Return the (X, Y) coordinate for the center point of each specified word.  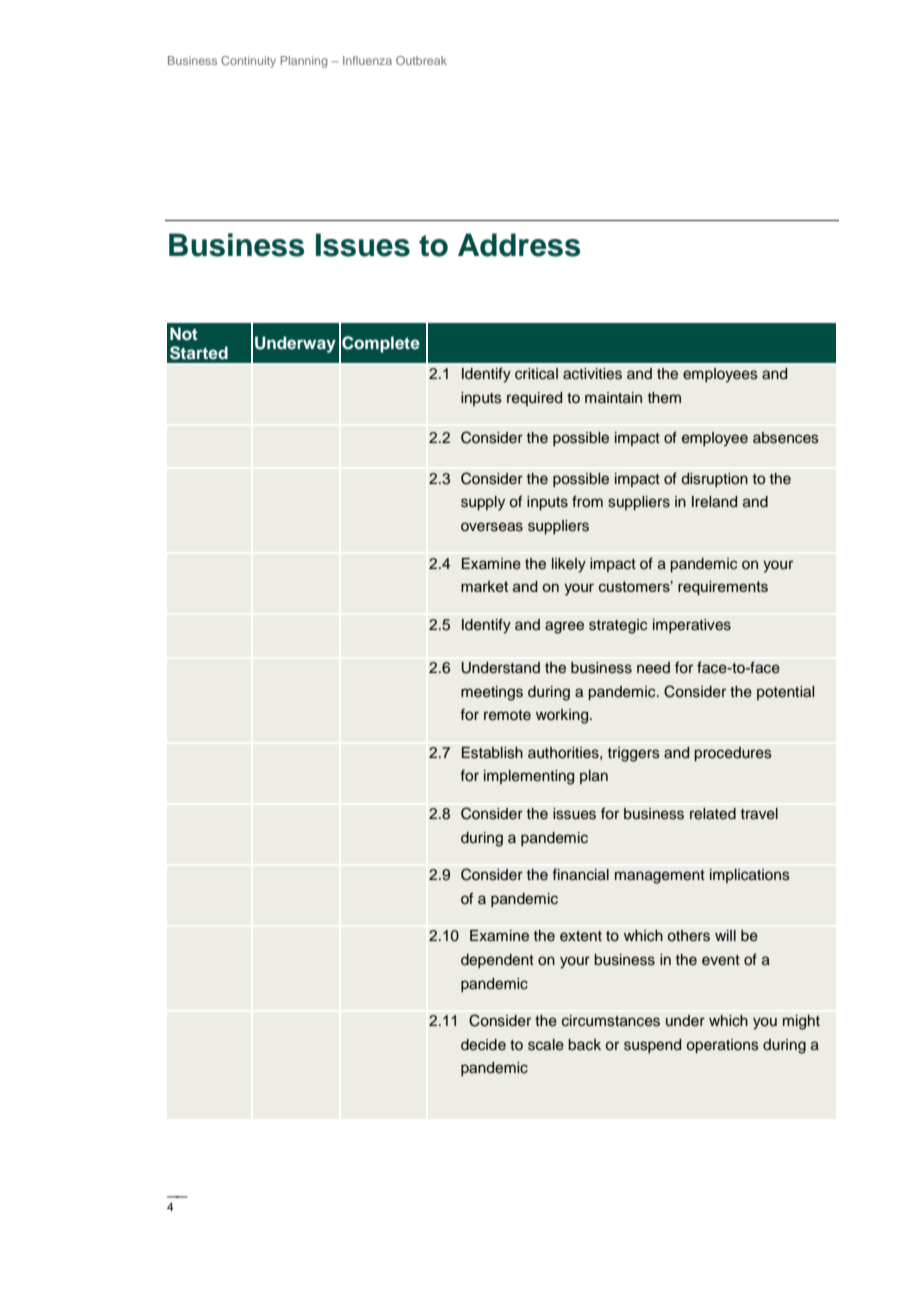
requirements (723, 588)
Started (199, 353)
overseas (492, 527)
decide (483, 1045)
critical (536, 374)
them (664, 398)
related (713, 814)
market (485, 586)
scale (546, 1045)
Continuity (248, 62)
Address (519, 245)
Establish (492, 753)
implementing (529, 777)
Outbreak (421, 60)
